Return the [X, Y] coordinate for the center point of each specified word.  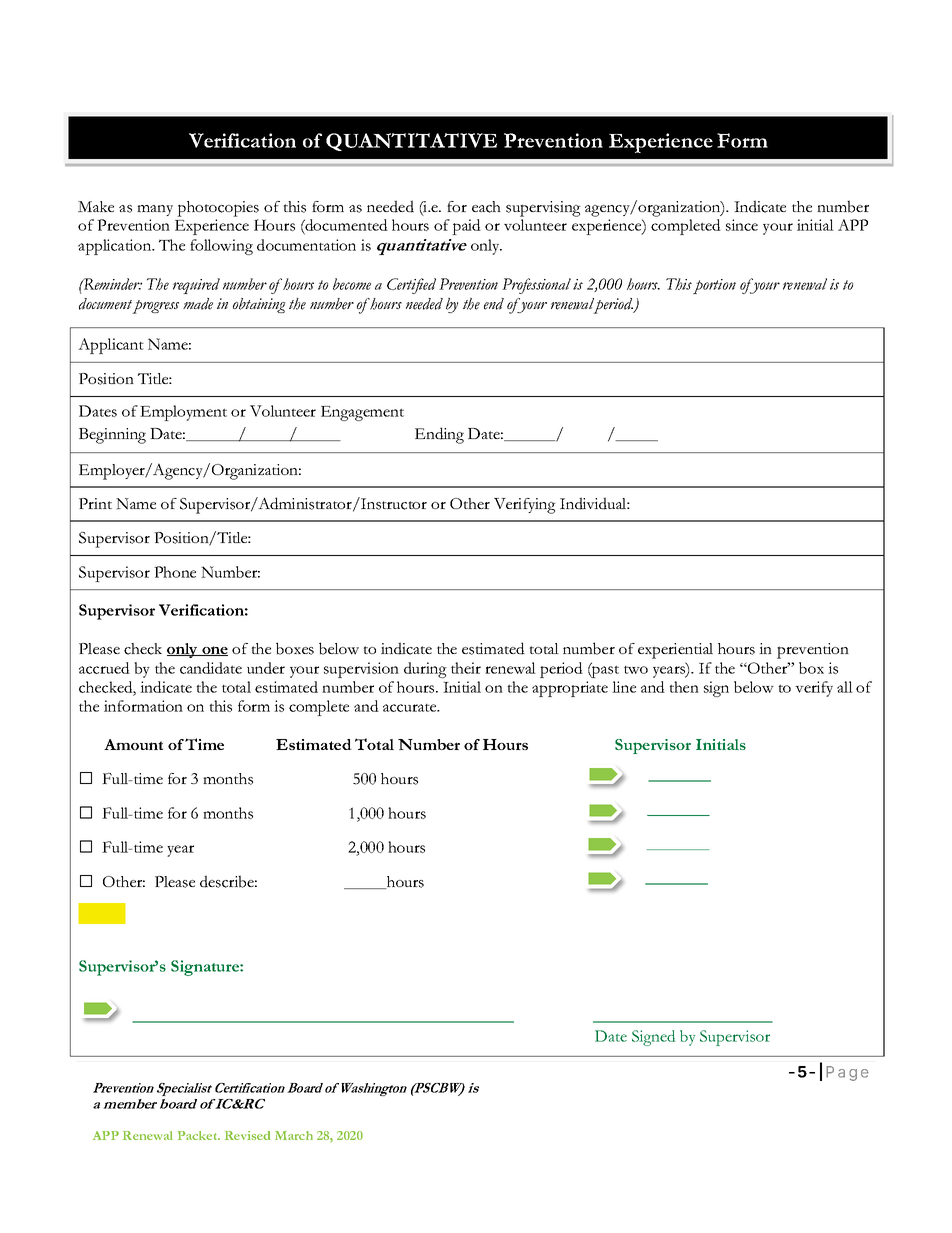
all [845, 687]
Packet [199, 1135]
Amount [133, 744]
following [221, 247]
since [742, 225]
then [684, 687]
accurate [411, 708]
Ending [439, 435]
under [266, 668]
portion [714, 286]
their [466, 668]
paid [466, 227]
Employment [183, 413]
